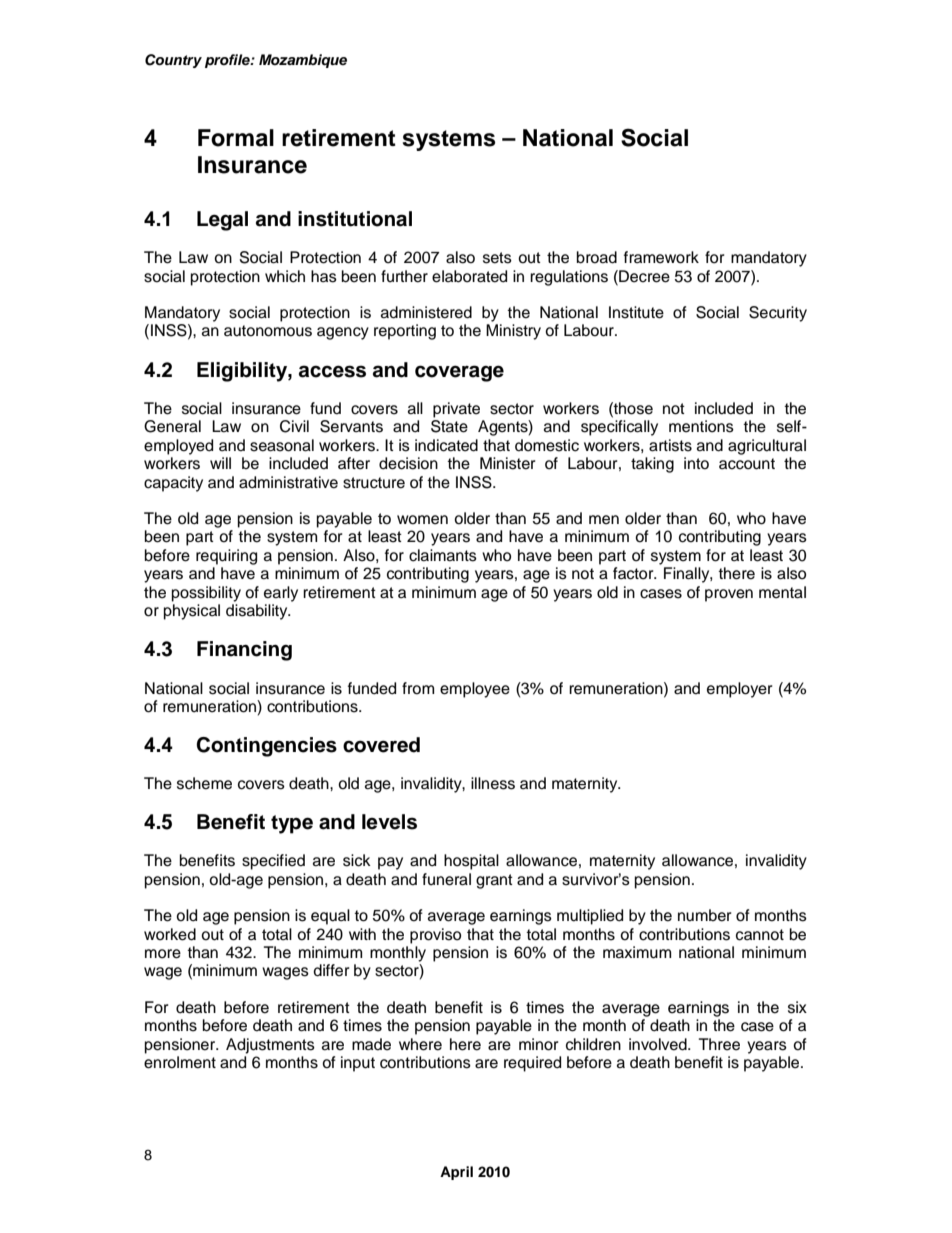 The width and height of the document is (952, 1233). What do you see at coordinates (456, 1173) in the document?
I see `April` at bounding box center [456, 1173].
